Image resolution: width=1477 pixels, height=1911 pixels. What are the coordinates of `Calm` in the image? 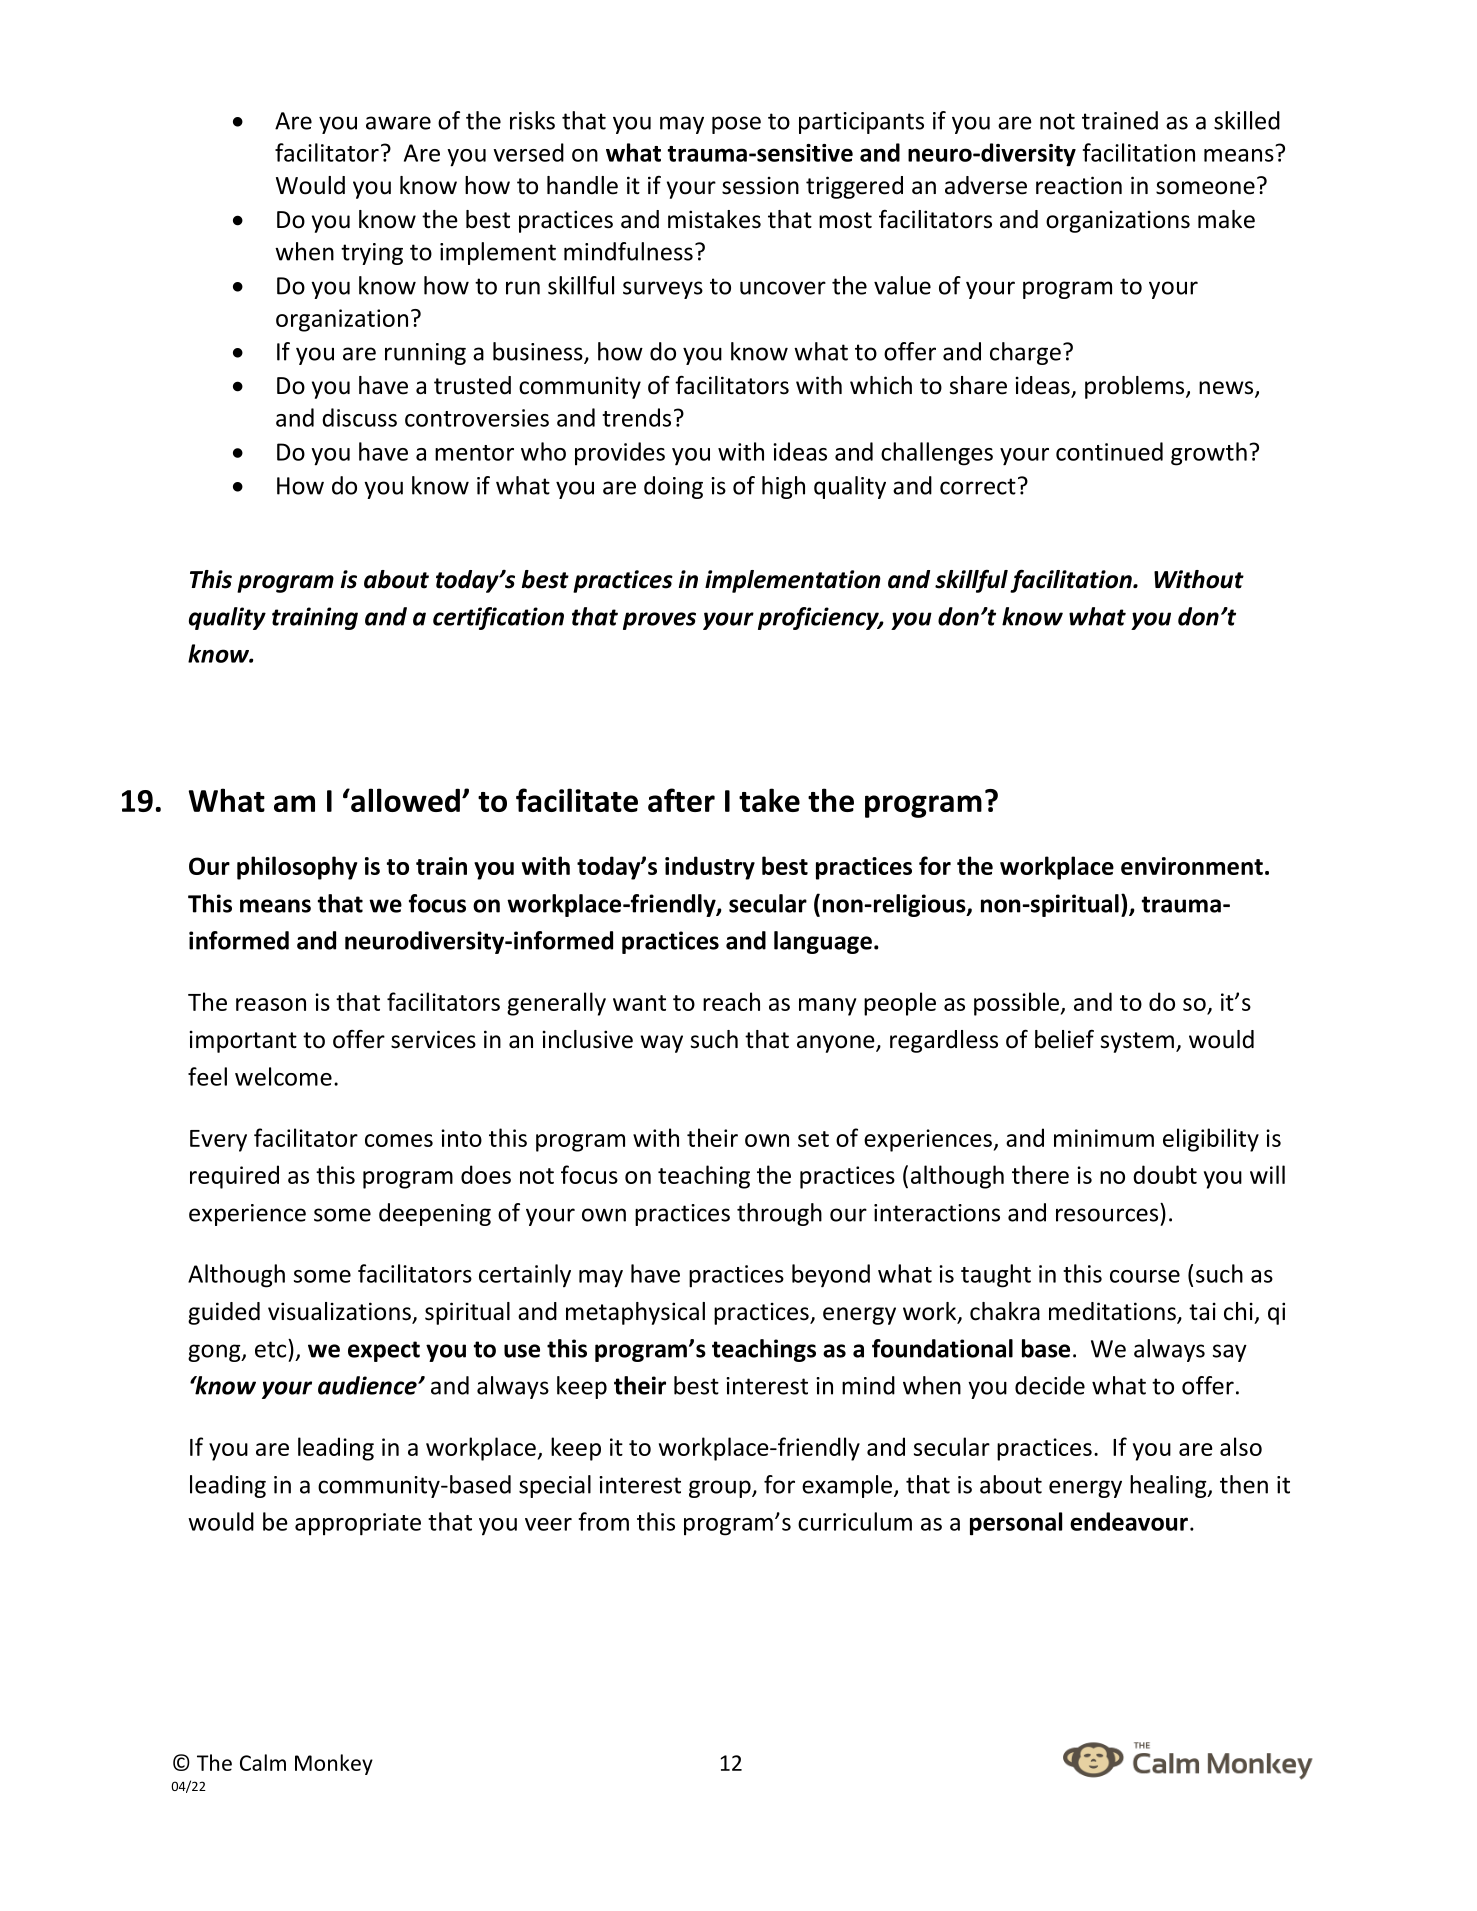 It's located at (263, 1762).
